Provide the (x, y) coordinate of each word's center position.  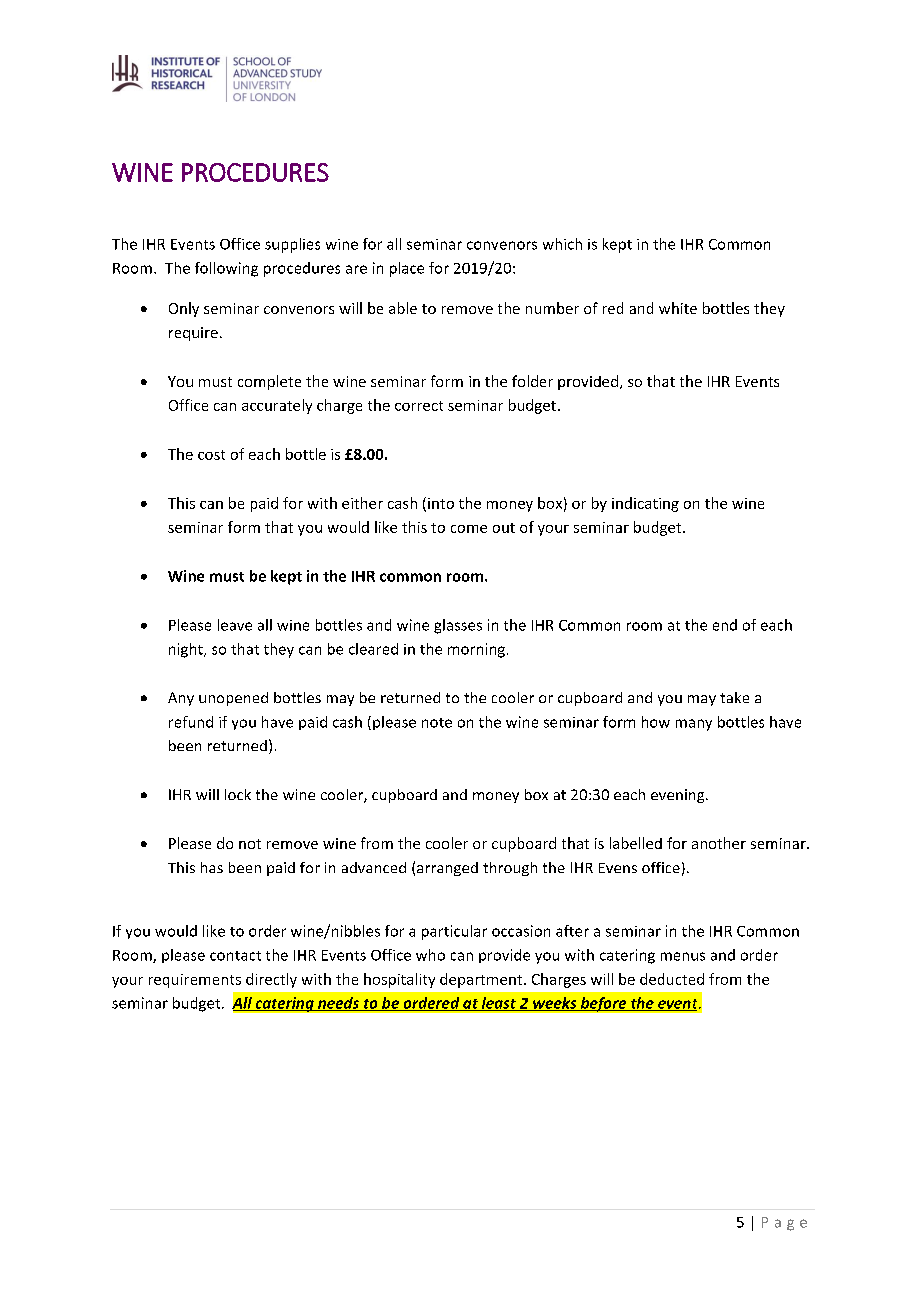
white (678, 308)
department (482, 980)
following (226, 269)
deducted (672, 979)
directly (271, 980)
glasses (458, 626)
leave (235, 625)
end (725, 625)
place (407, 269)
